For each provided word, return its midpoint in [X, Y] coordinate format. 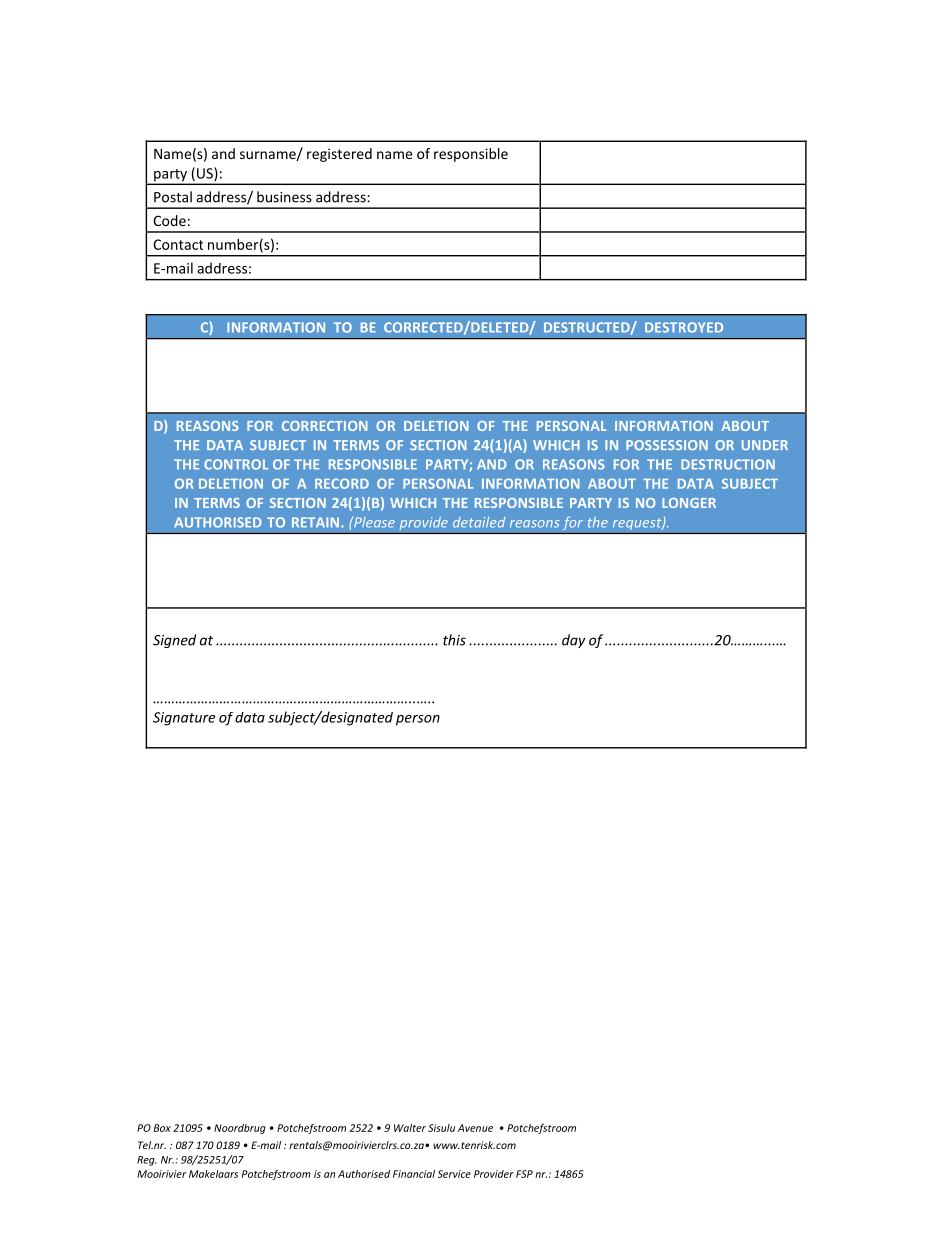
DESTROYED [684, 327]
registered [339, 155]
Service [454, 1174]
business [284, 197]
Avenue [475, 1128]
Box [162, 1128]
